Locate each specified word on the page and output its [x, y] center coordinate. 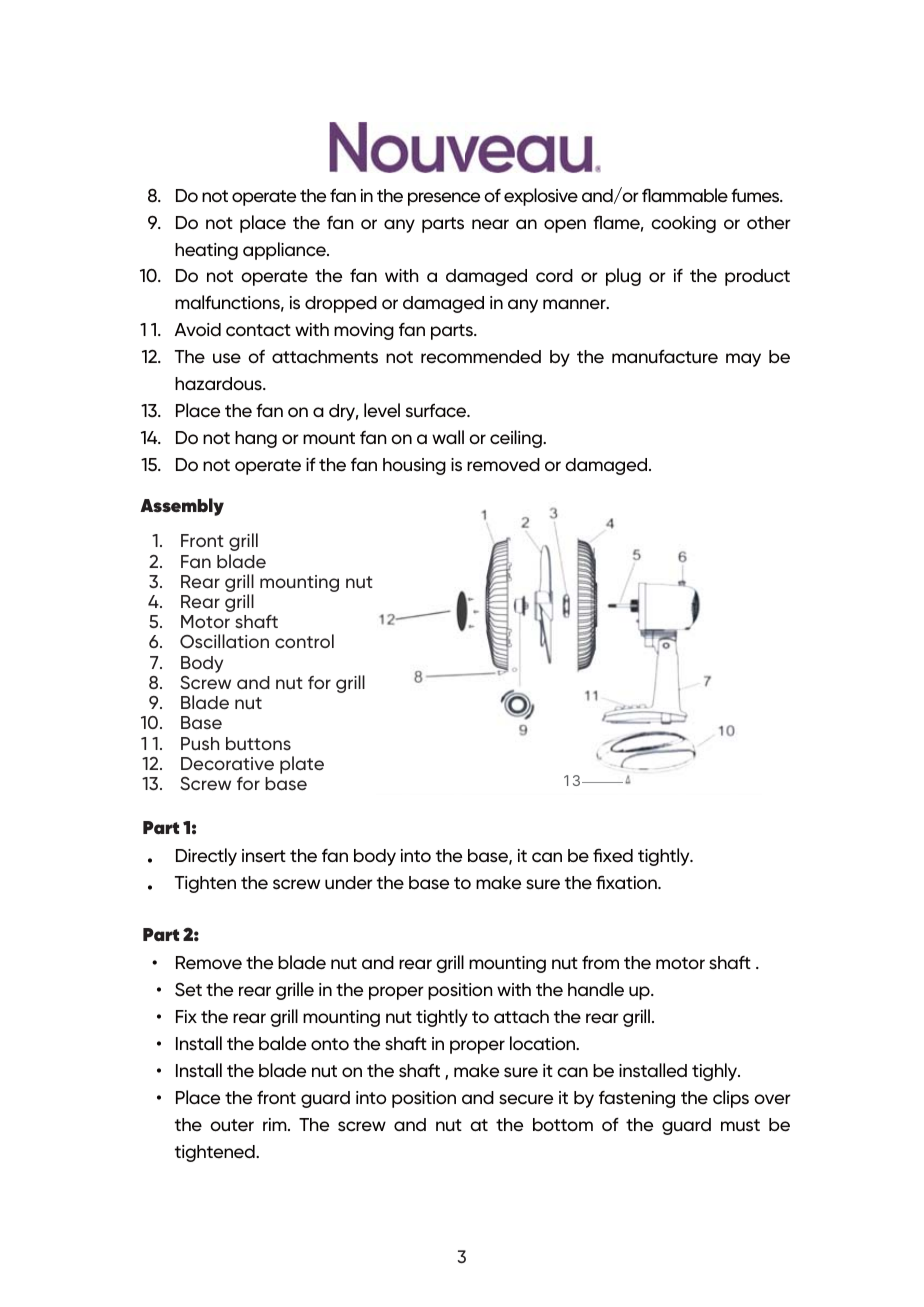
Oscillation [224, 641]
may [743, 360]
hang [256, 439]
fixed [613, 856]
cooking [683, 224]
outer [232, 1125]
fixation [627, 882]
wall [448, 437]
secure [526, 1099]
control [304, 641]
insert [264, 856]
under [349, 882]
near [490, 224]
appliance [285, 251]
